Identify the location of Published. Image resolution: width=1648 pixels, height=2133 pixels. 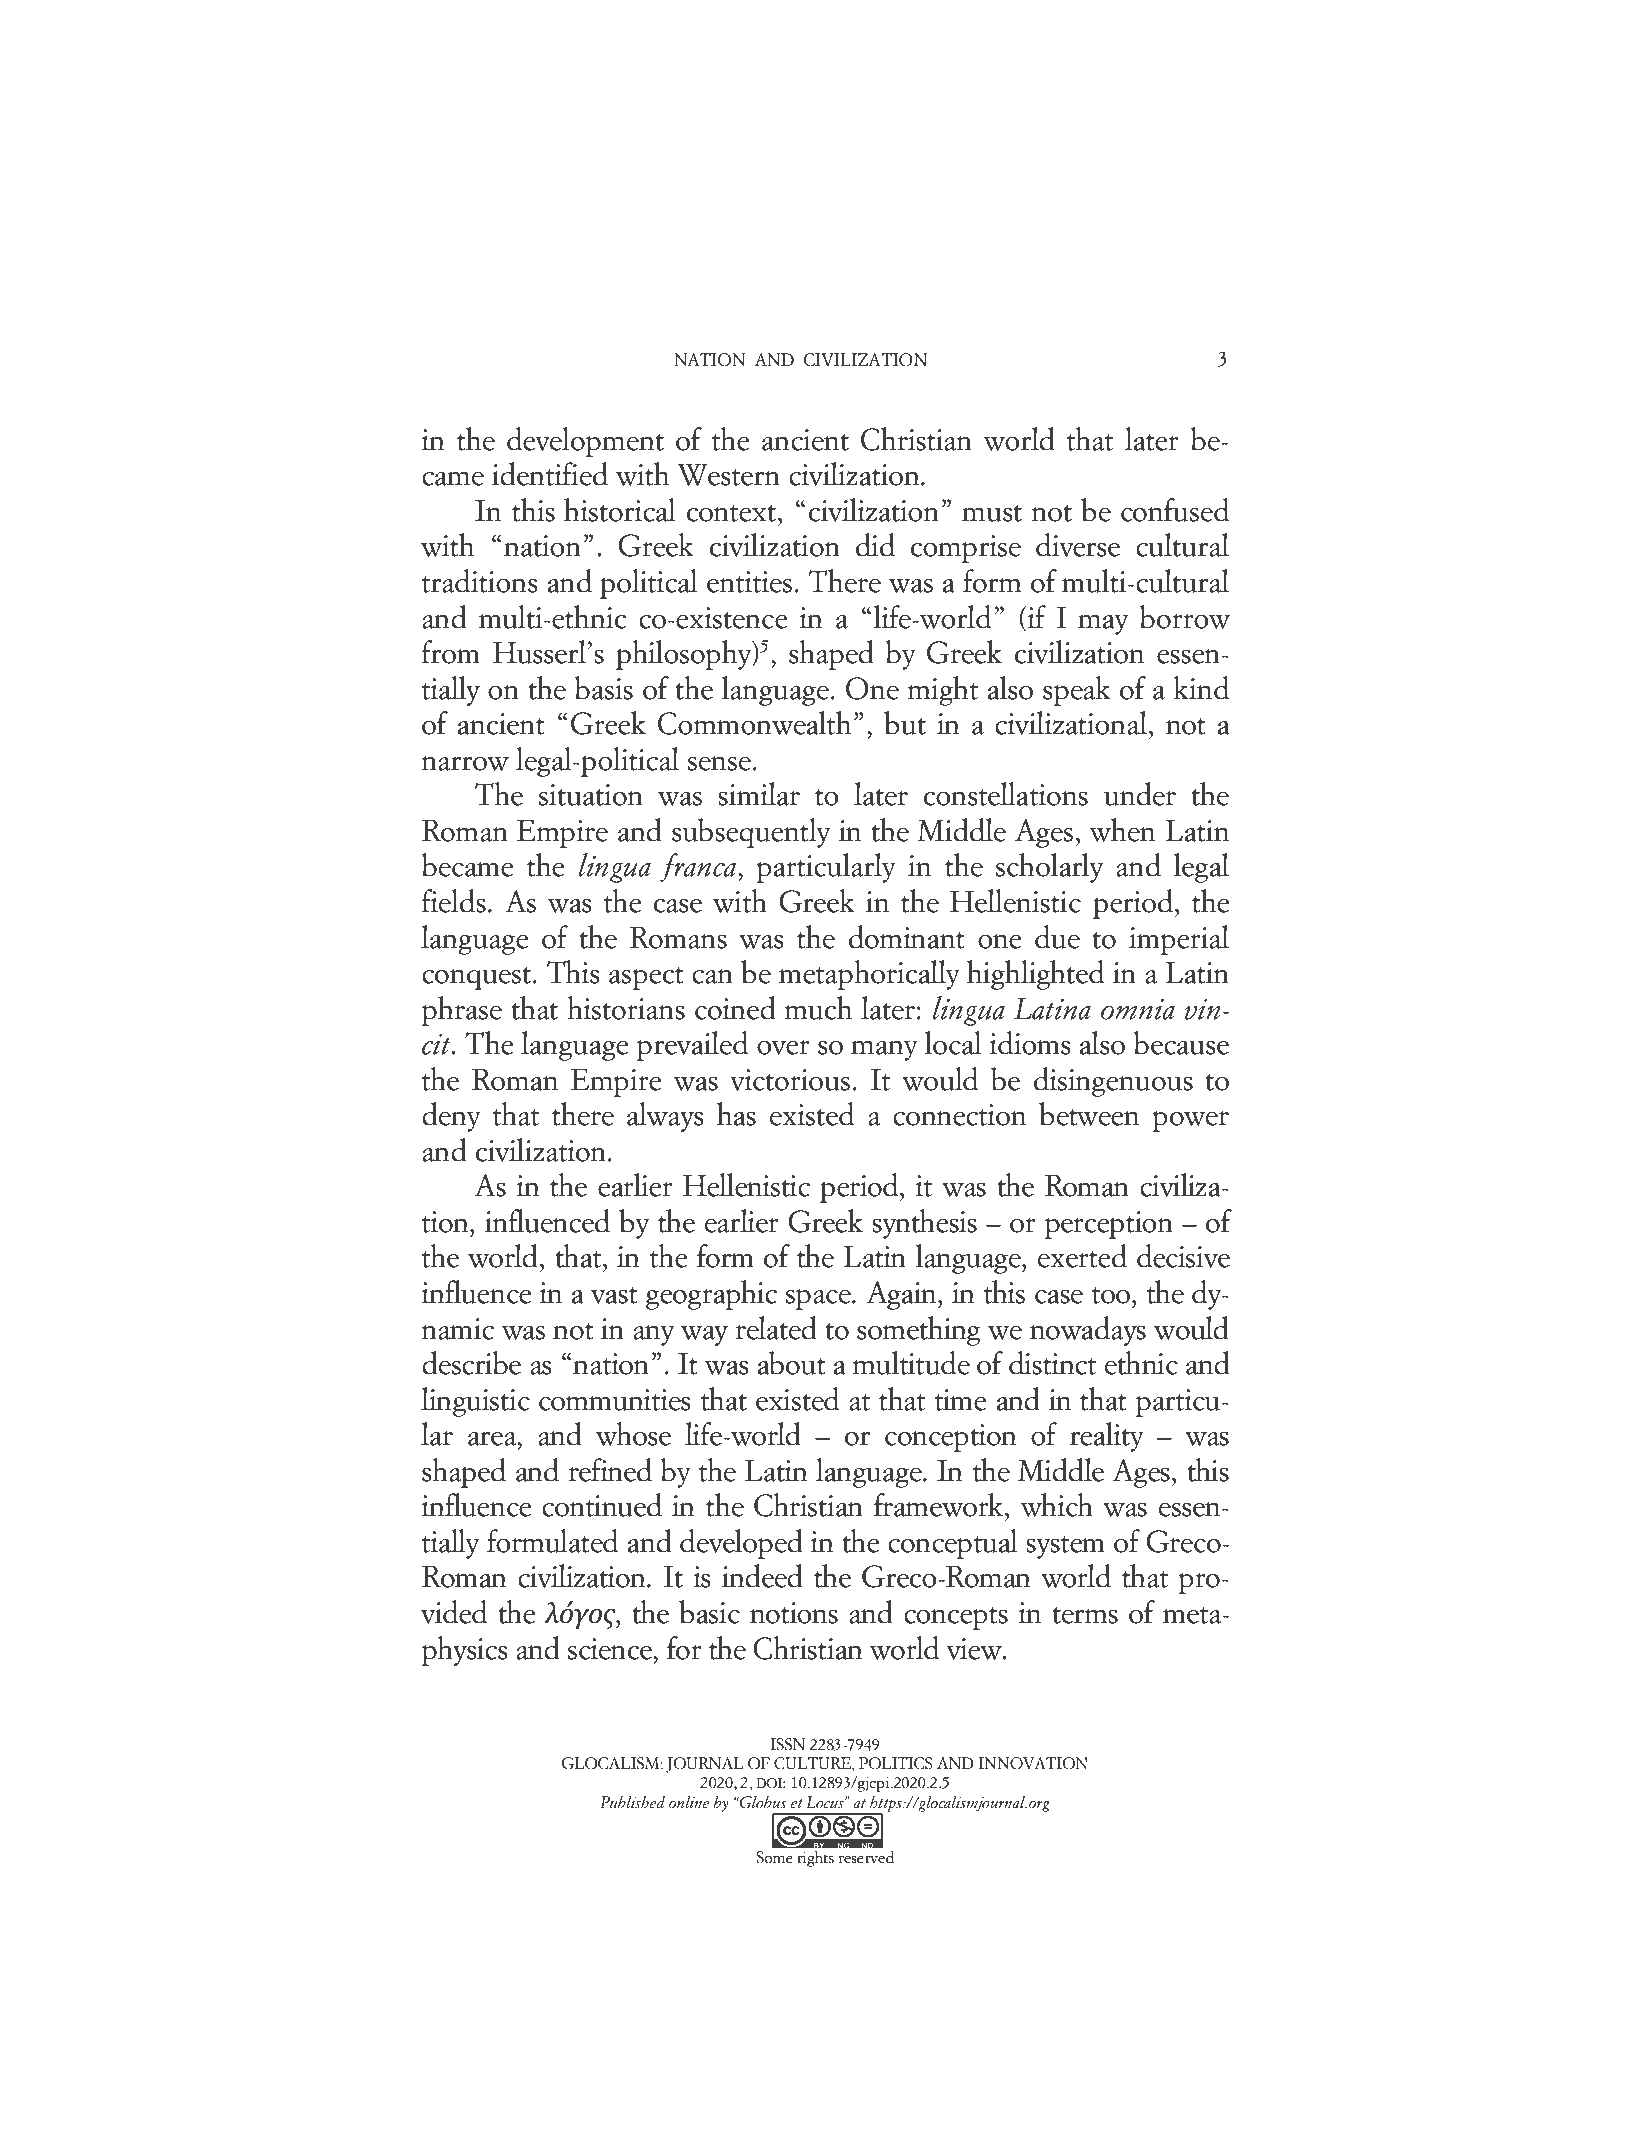
(632, 1802).
